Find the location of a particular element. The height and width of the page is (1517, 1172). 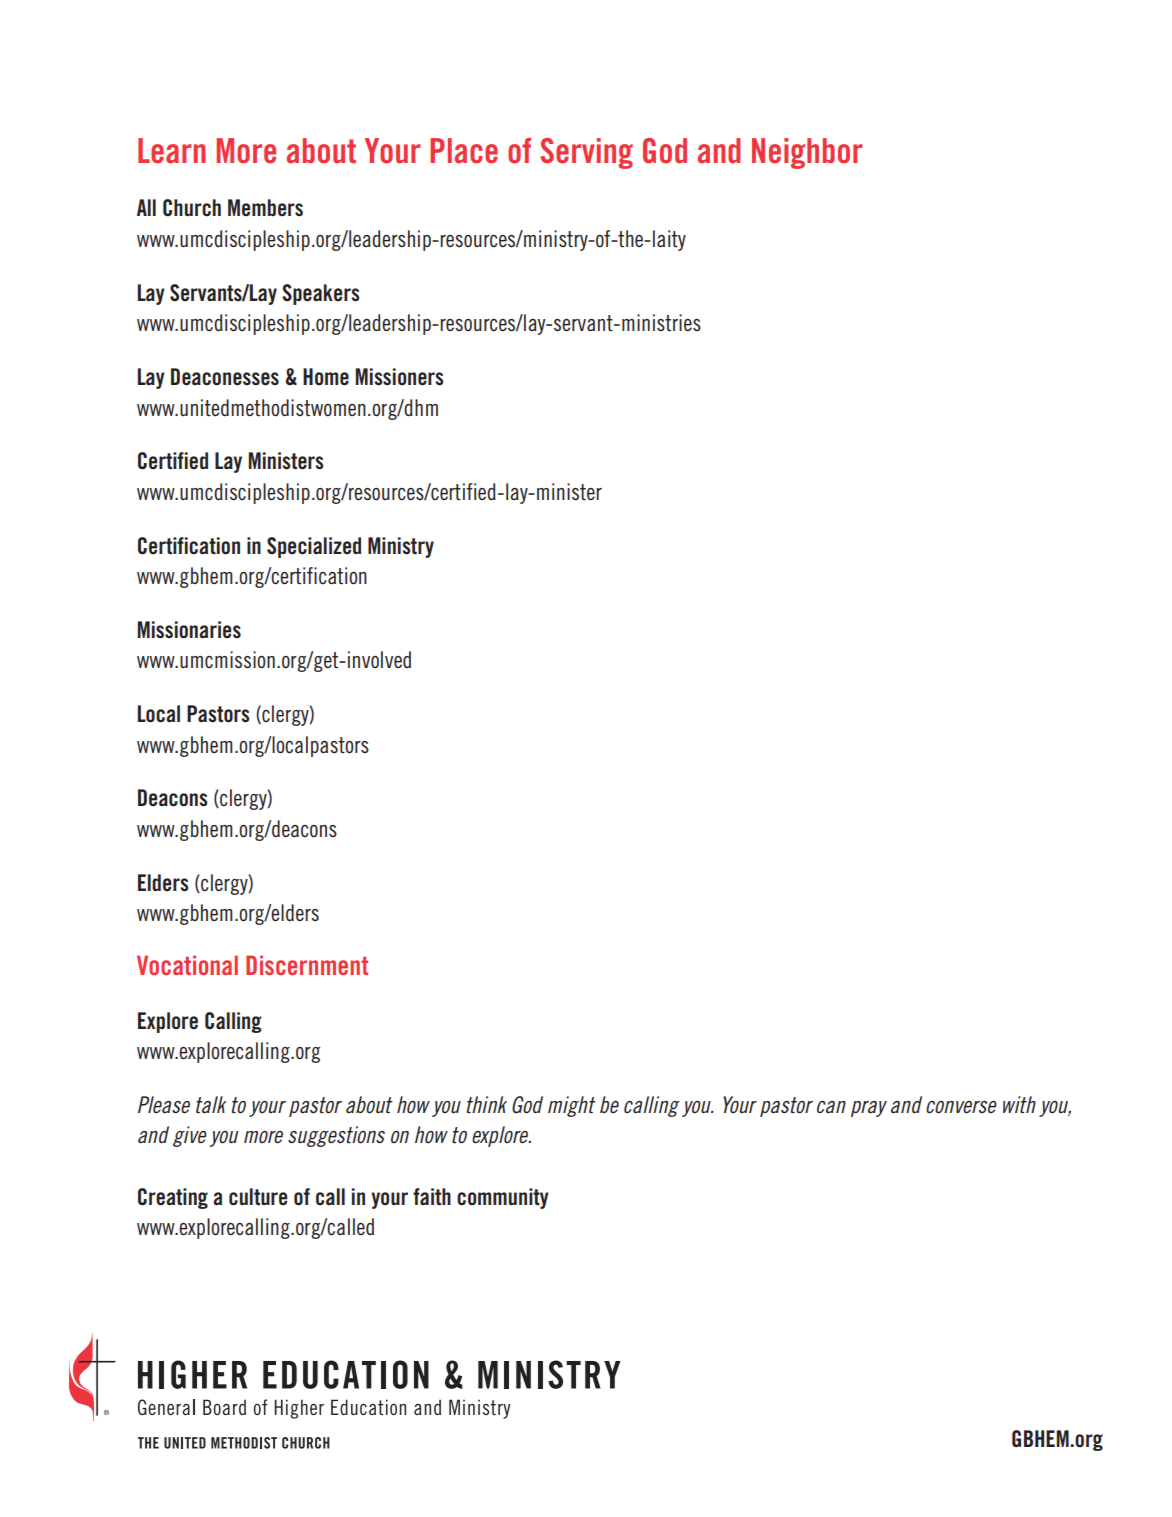

might is located at coordinates (572, 1106).
